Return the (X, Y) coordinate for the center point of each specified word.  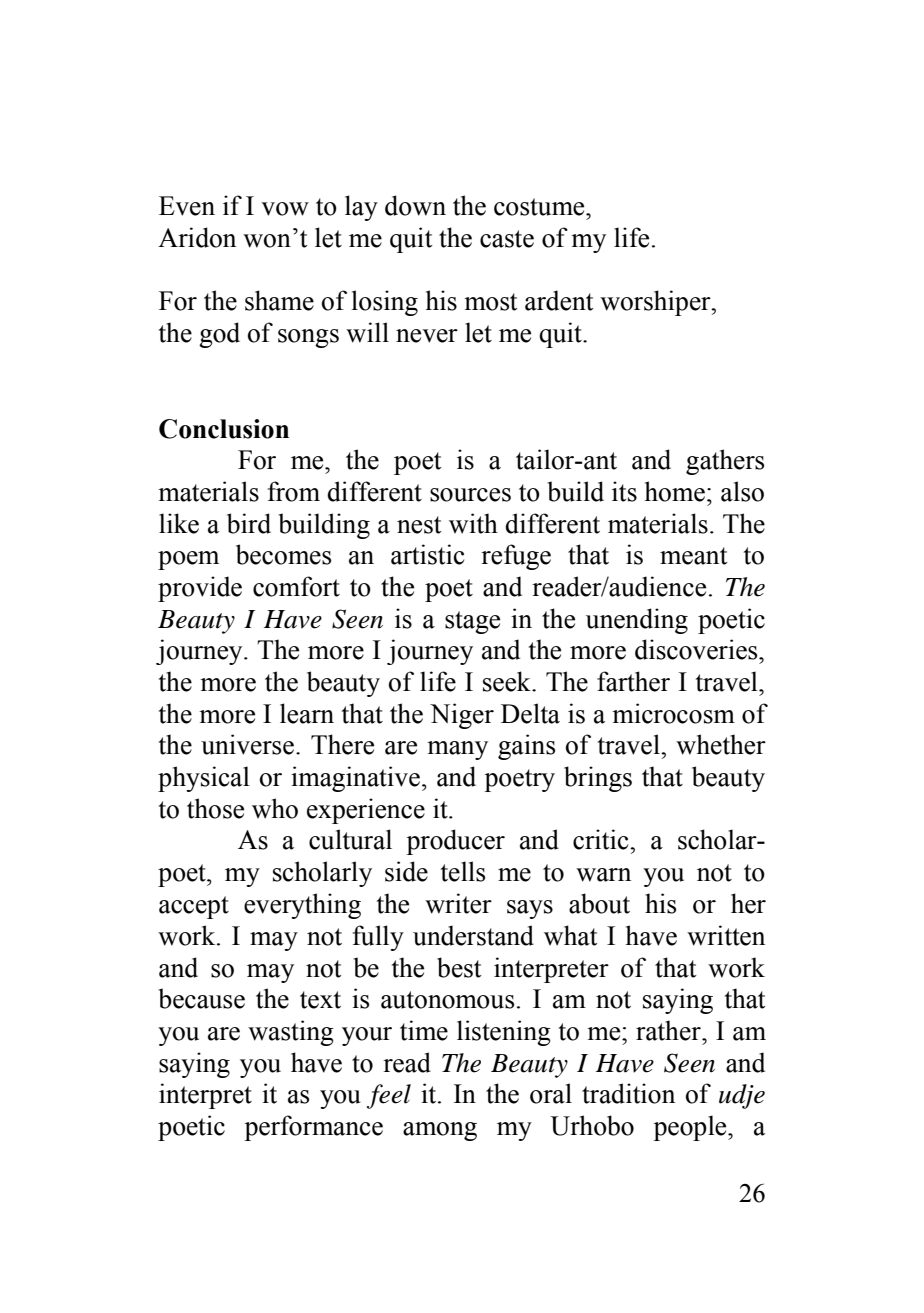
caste (507, 239)
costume (540, 207)
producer (455, 842)
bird (249, 523)
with (473, 523)
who (275, 808)
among (440, 1131)
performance (313, 1128)
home (675, 491)
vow (285, 209)
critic (602, 839)
